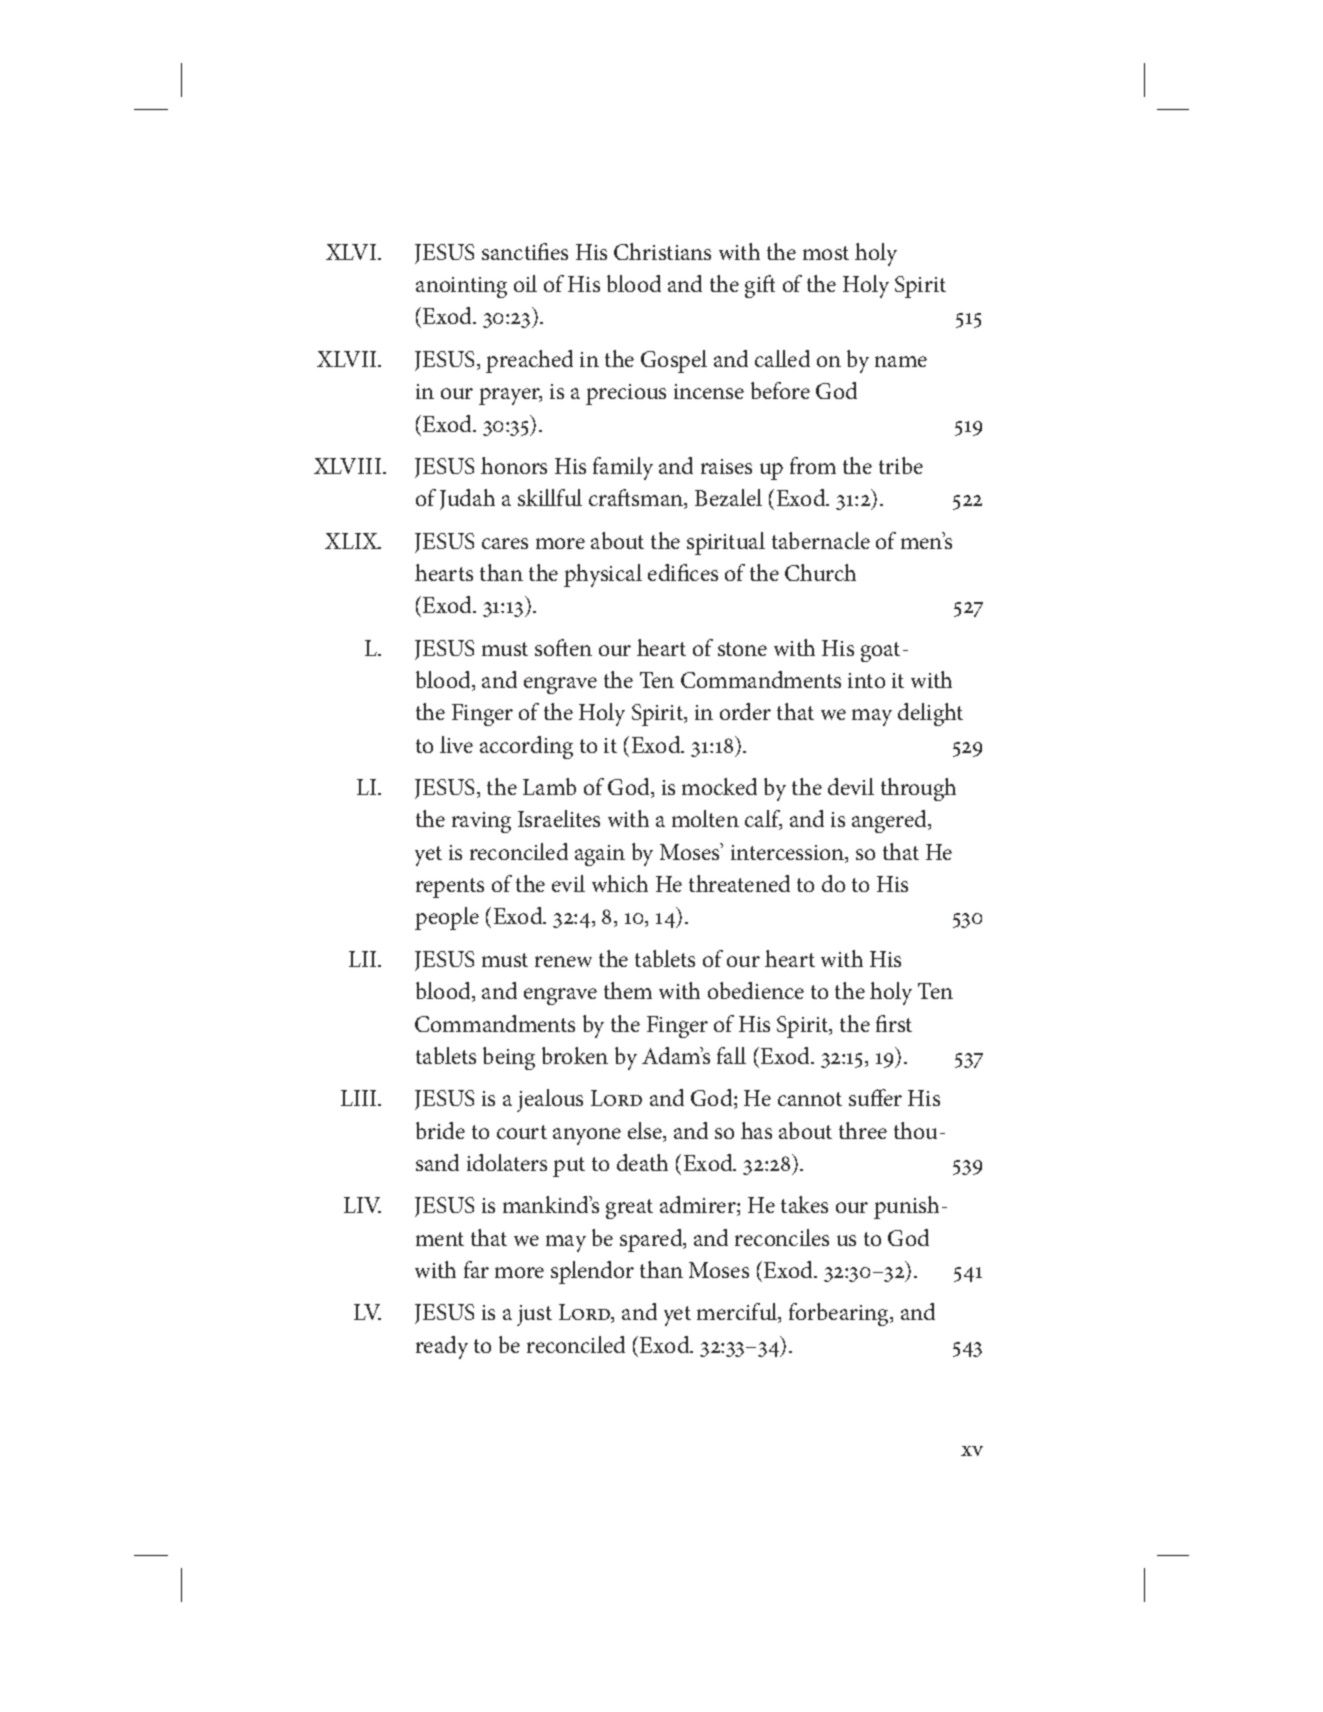 This screenshot has width=1323, height=1712. I want to click on merciful, so click(738, 1313).
